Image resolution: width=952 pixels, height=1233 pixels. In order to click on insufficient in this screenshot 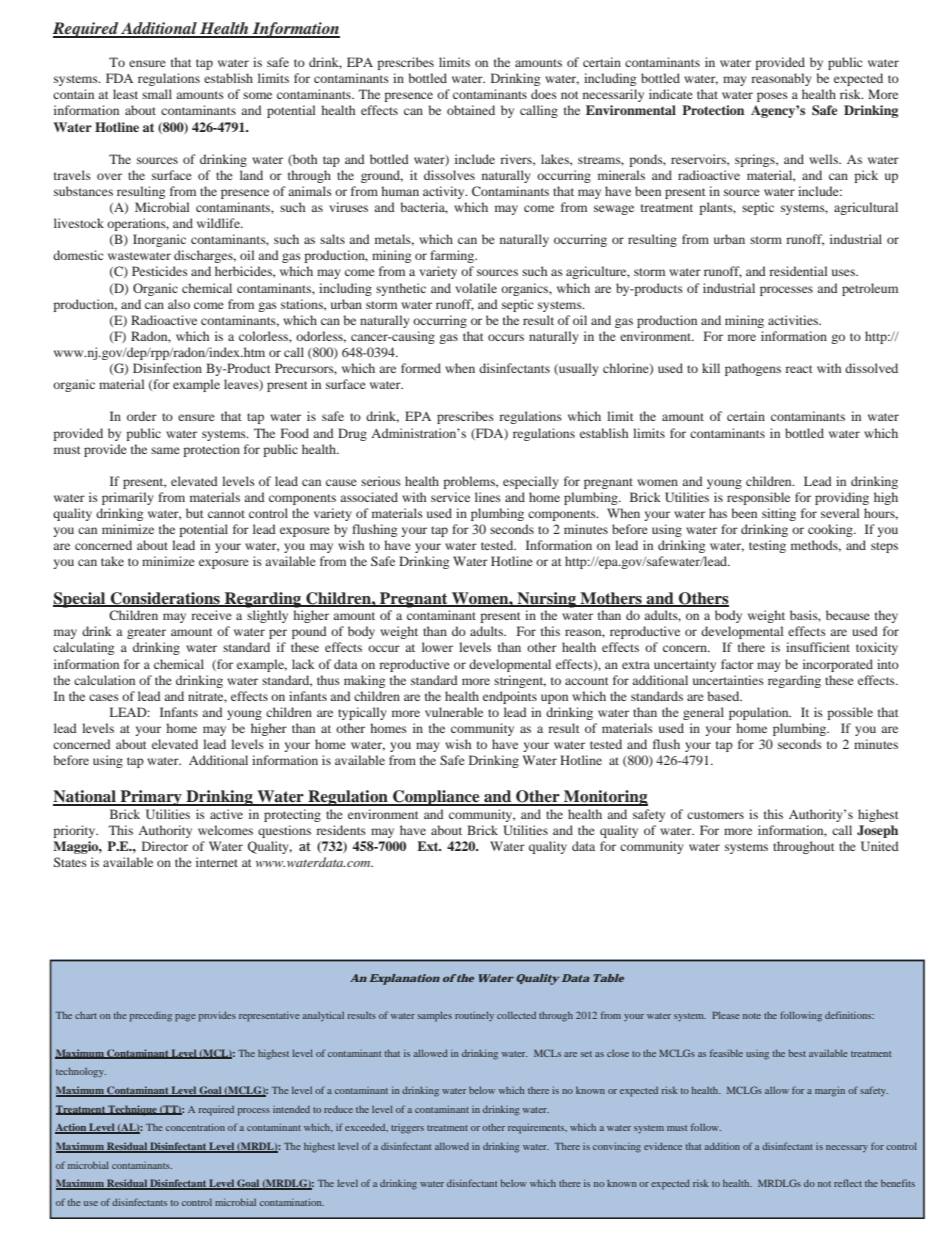, I will do `click(818, 647)`.
